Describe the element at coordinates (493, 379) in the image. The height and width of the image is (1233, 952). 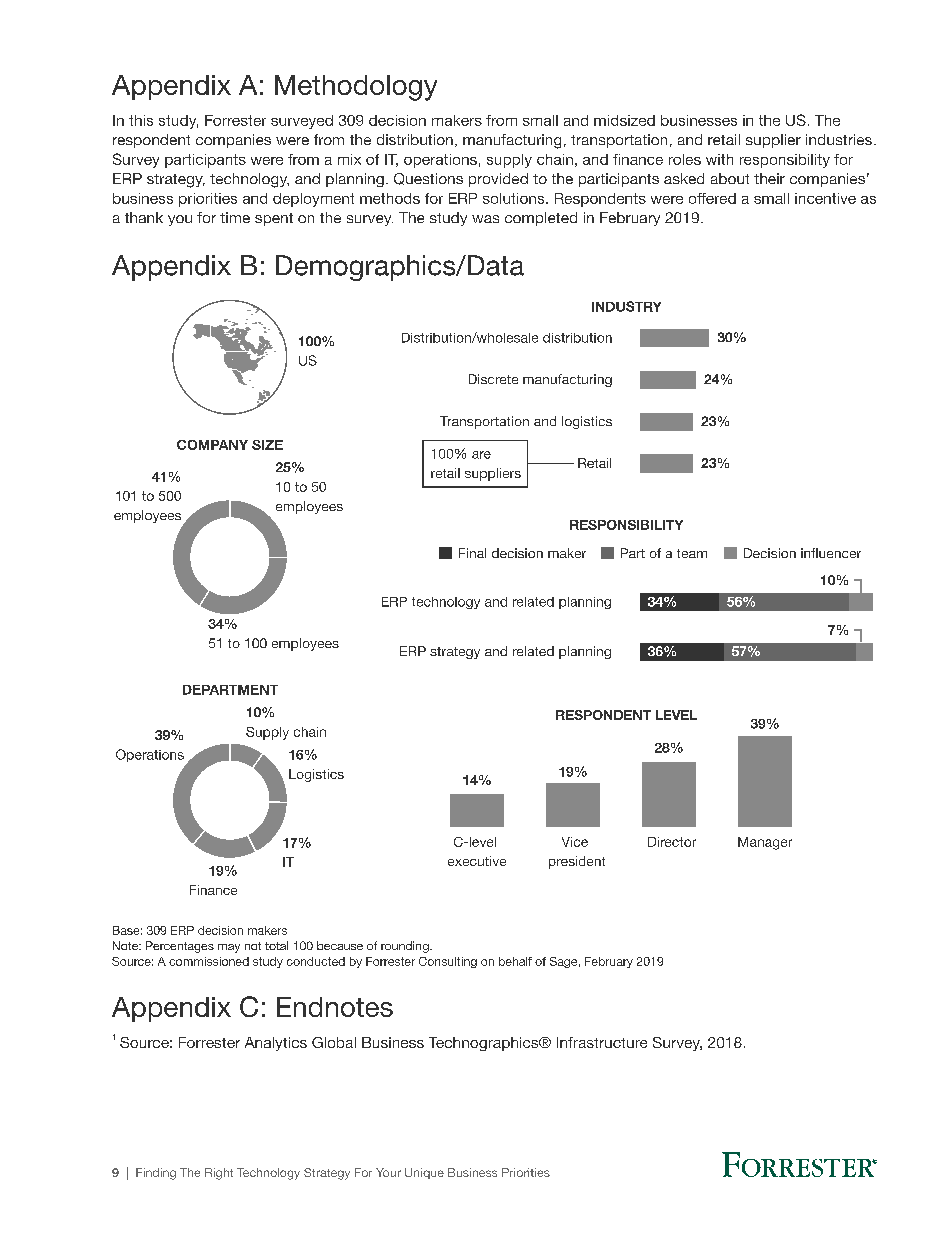
I see `Discrete` at that location.
